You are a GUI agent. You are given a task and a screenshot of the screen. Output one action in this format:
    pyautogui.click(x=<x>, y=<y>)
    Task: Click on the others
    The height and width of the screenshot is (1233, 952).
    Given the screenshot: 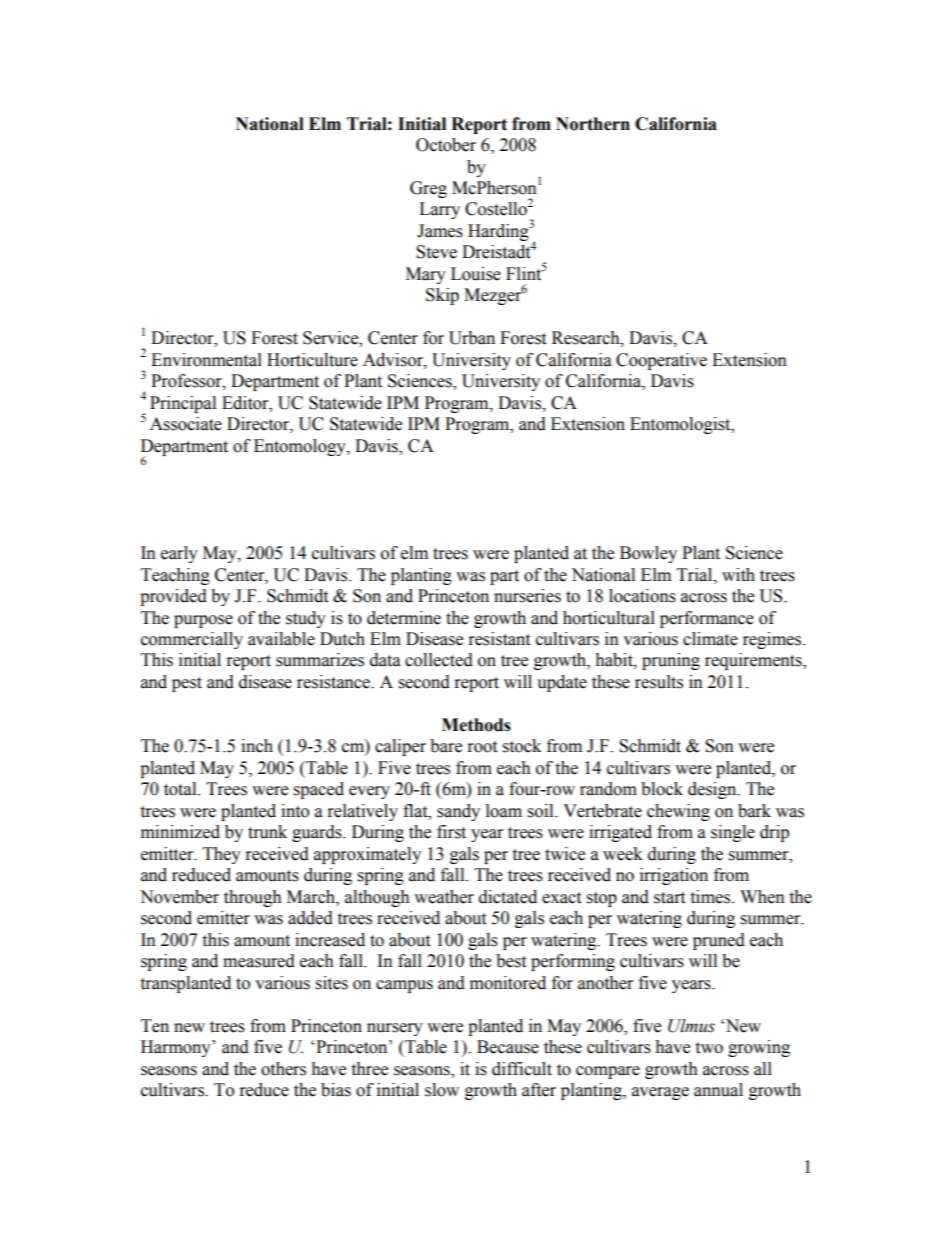 What is the action you would take?
    pyautogui.click(x=283, y=1069)
